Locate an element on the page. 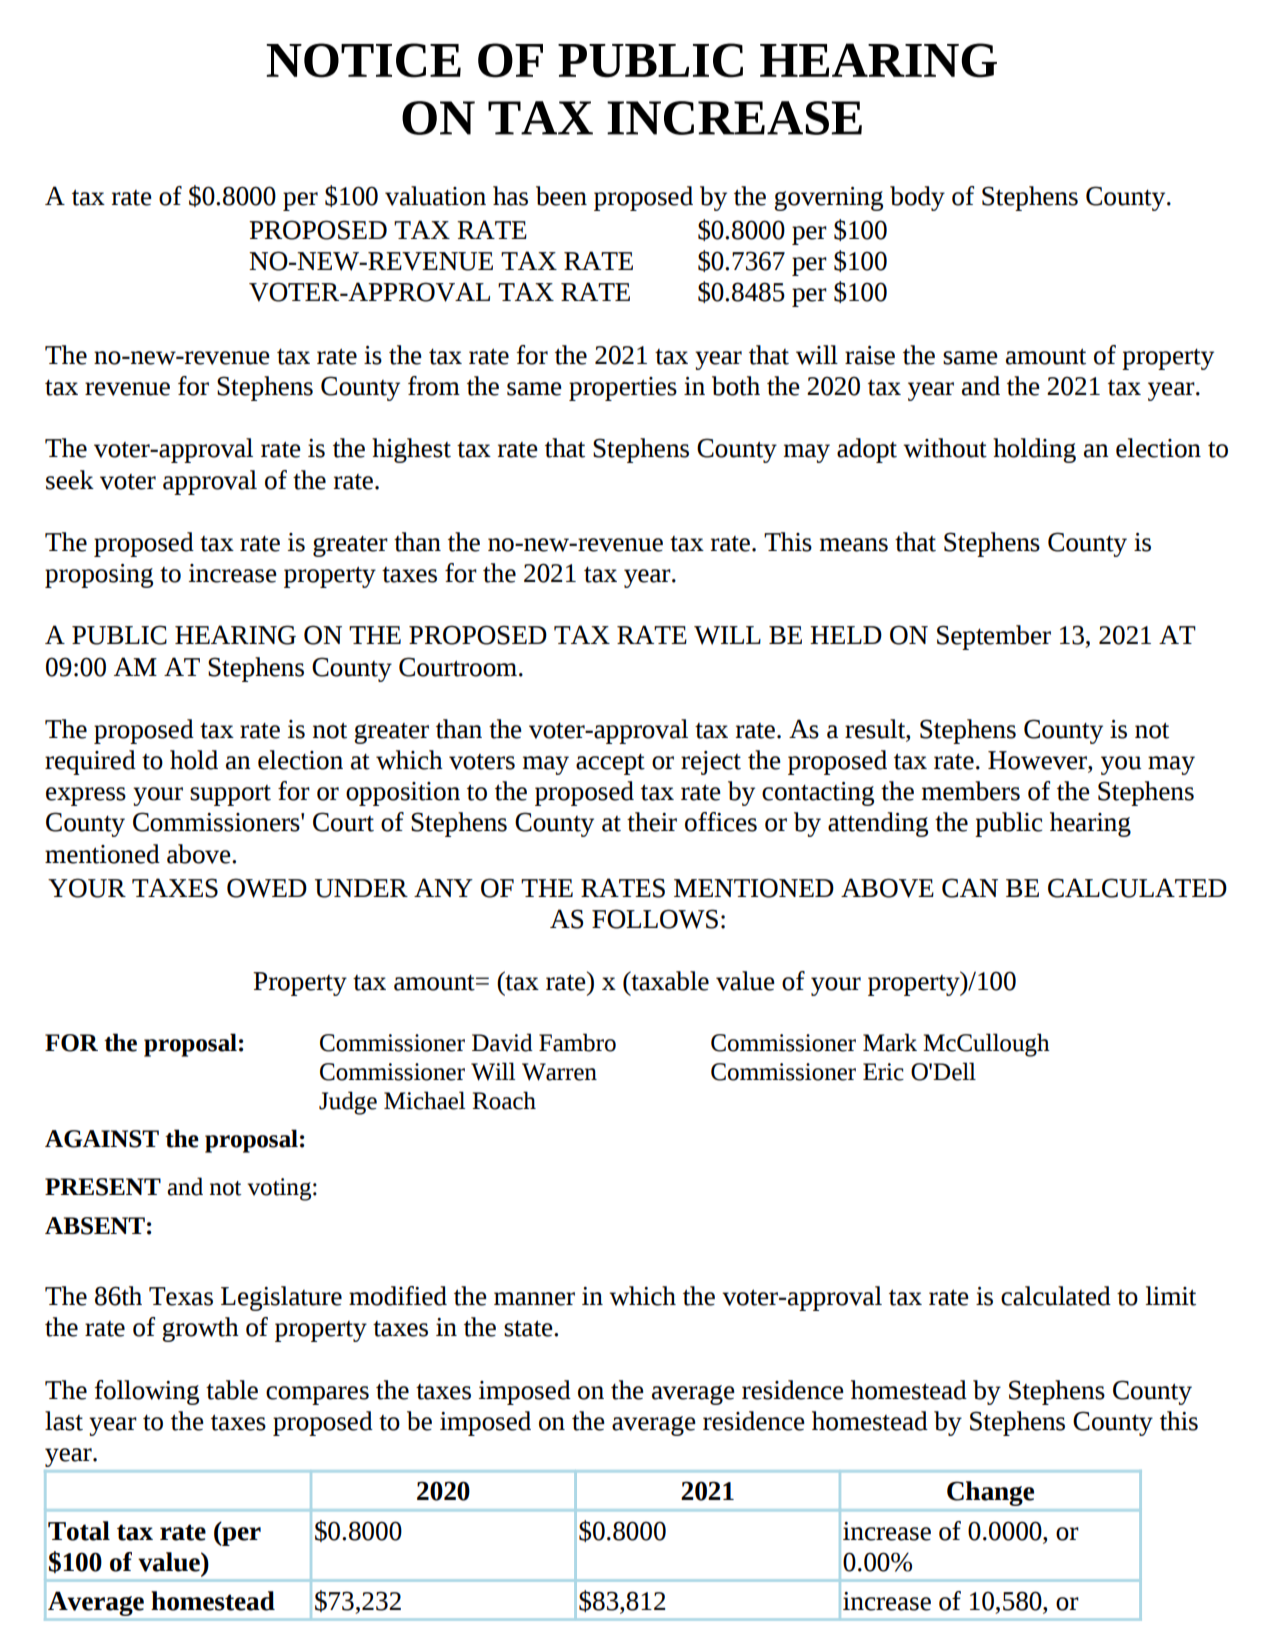 The height and width of the document is (1652, 1277). Eric is located at coordinates (883, 1072).
